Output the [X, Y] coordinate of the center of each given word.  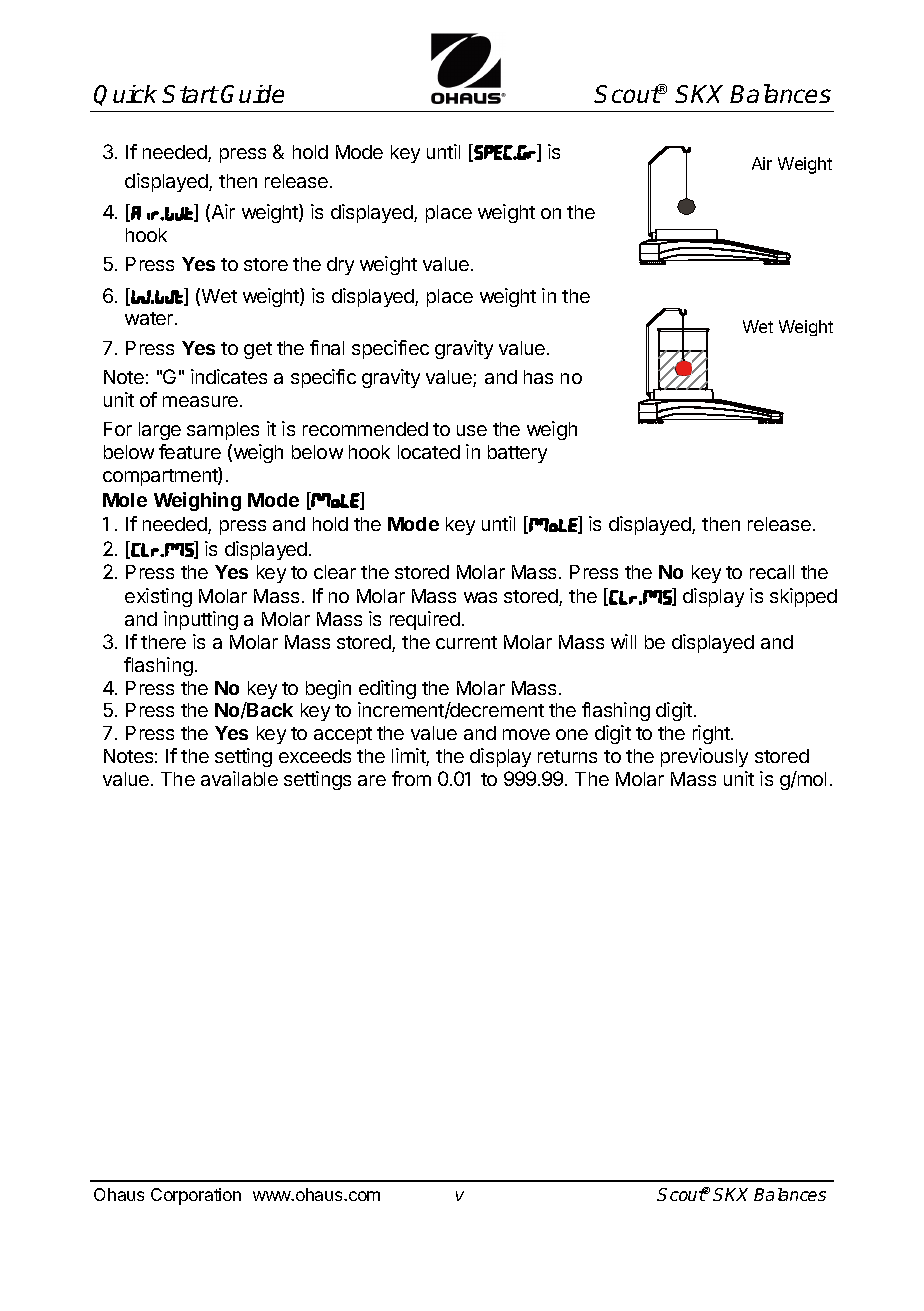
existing [158, 597]
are [372, 780]
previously [704, 757]
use [472, 430]
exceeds [315, 756]
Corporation [196, 1196]
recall [772, 572]
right [712, 734]
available [239, 778]
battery [517, 454]
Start [190, 94]
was [480, 597]
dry [340, 266]
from [411, 778]
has [538, 377]
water [150, 318]
